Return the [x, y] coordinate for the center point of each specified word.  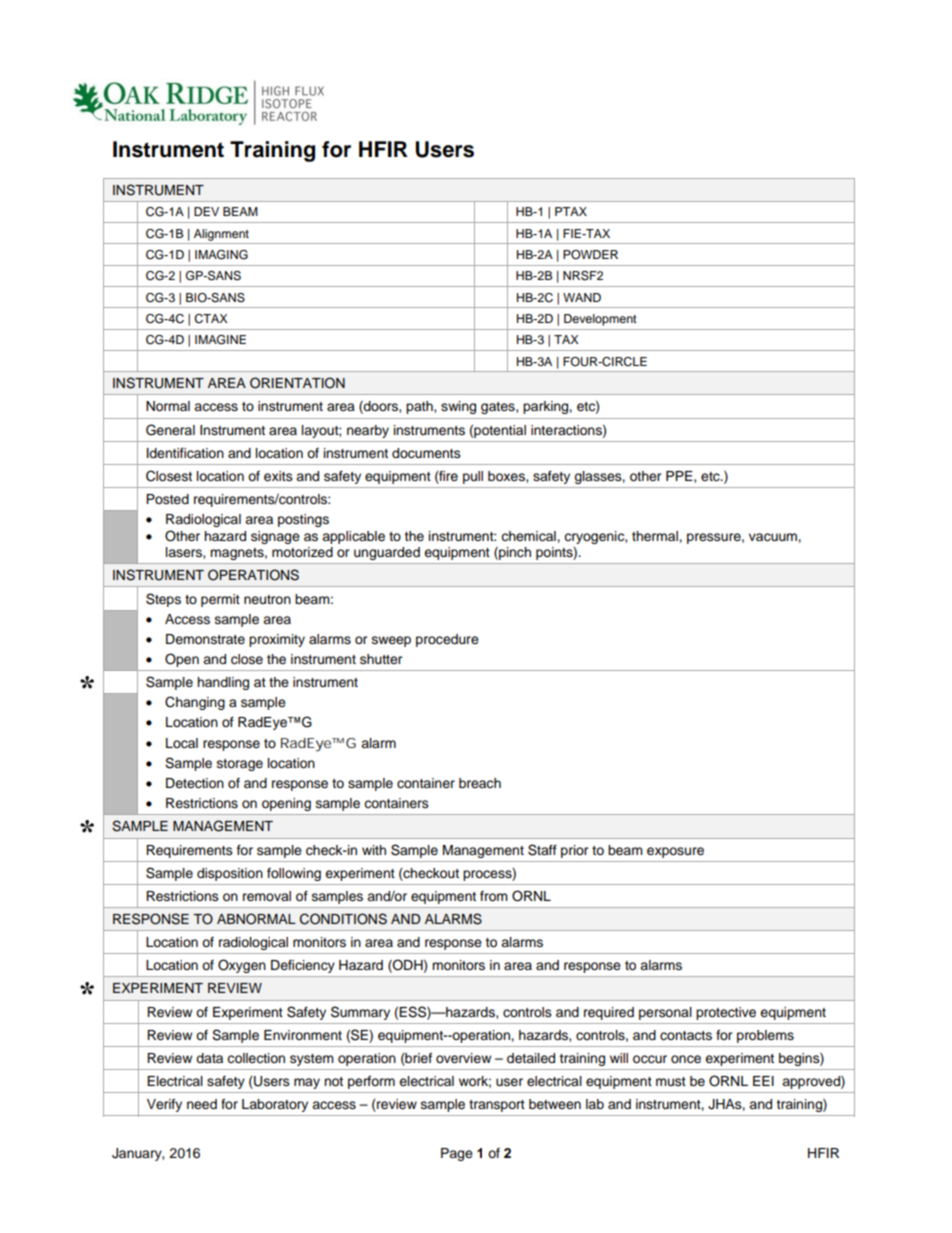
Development [600, 320]
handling [223, 683]
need [202, 1104]
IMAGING [221, 255]
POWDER [590, 255]
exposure [675, 852]
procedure [447, 640]
